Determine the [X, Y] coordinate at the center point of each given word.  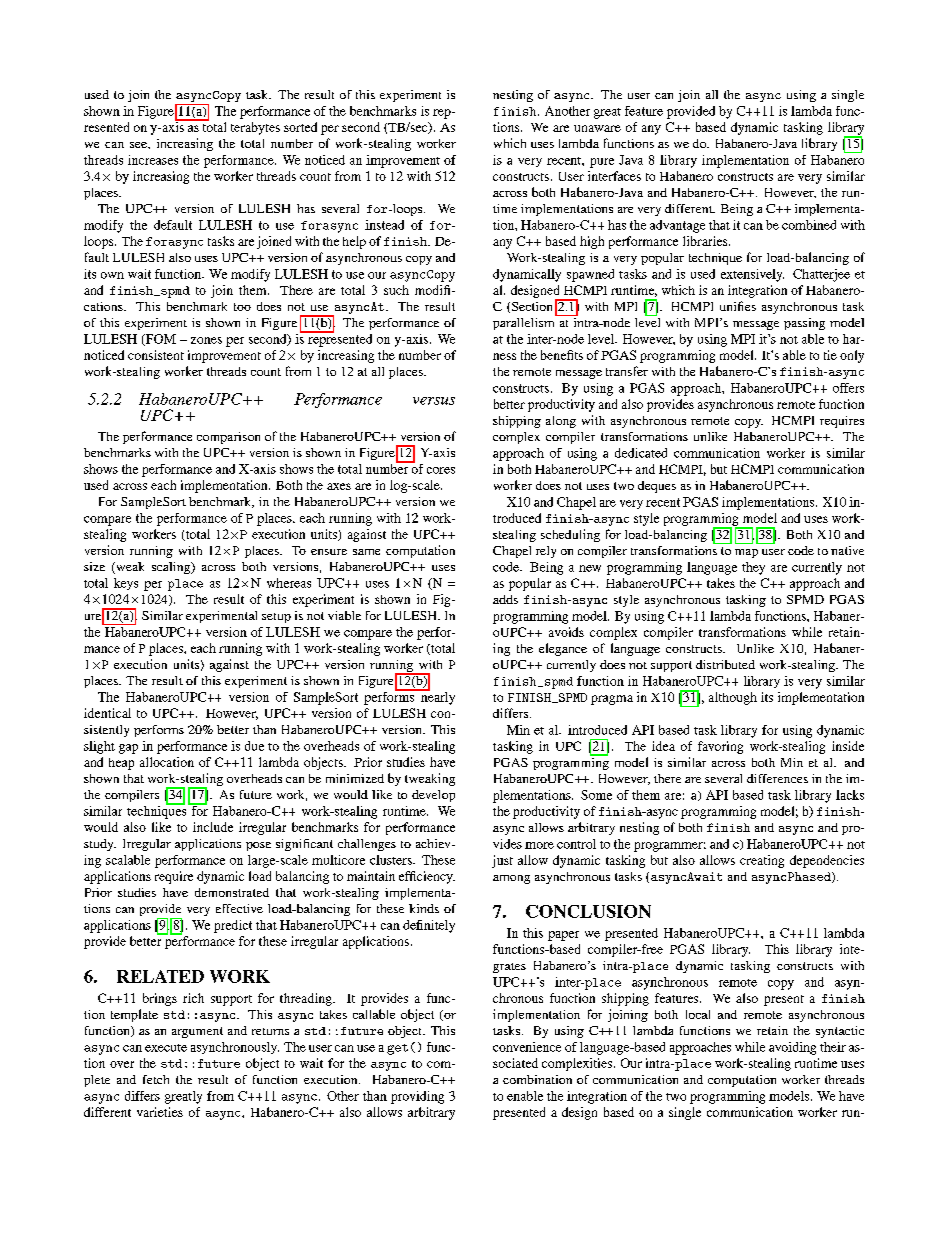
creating [762, 861]
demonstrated [232, 892]
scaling [172, 568]
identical [107, 713]
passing [804, 324]
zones [206, 340]
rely [546, 552]
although [733, 698]
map [746, 553]
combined [809, 225]
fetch [156, 1079]
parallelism [525, 322]
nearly [437, 697]
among [511, 879]
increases [153, 160]
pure [602, 163]
